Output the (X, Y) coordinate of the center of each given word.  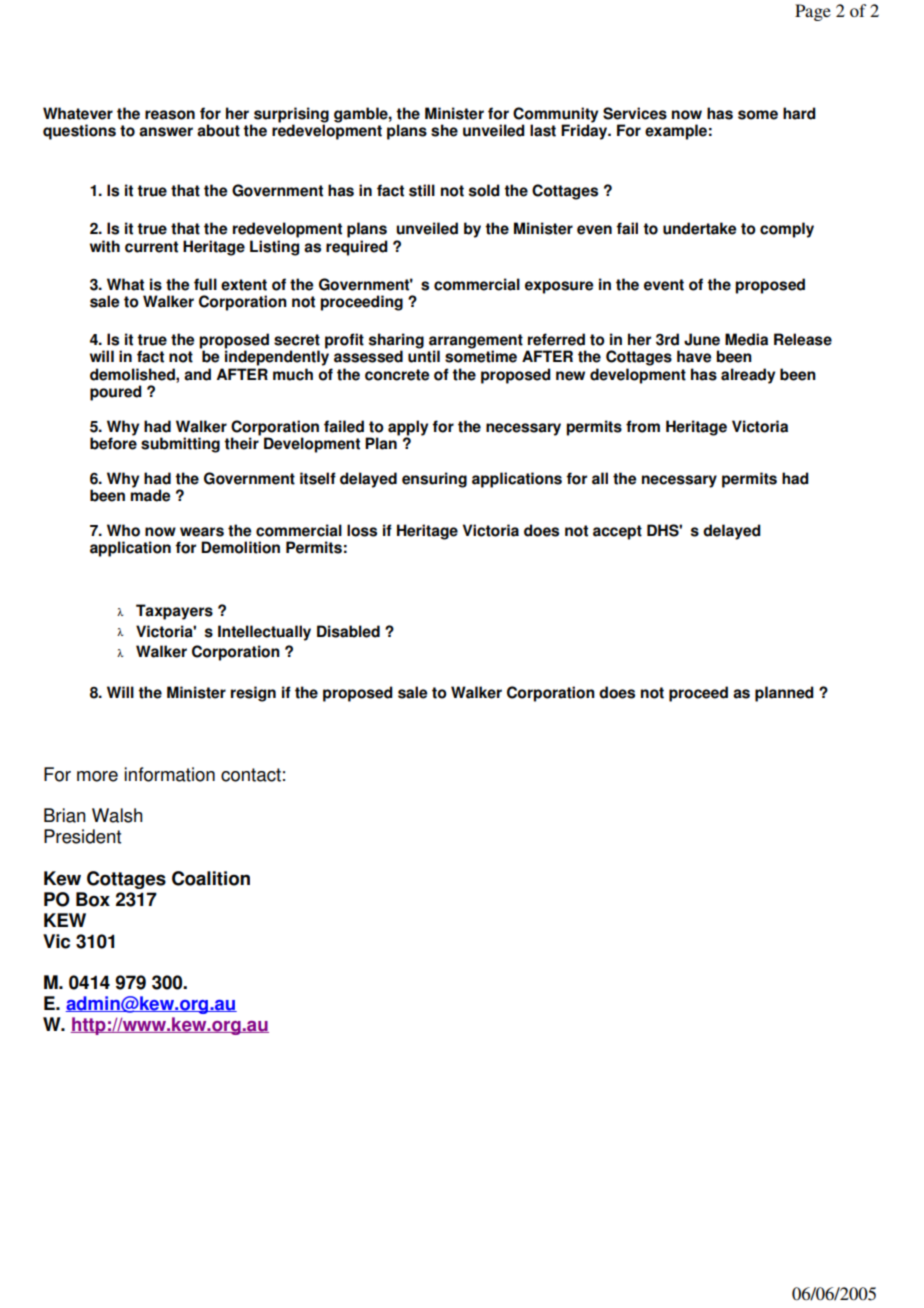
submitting (180, 445)
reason (170, 115)
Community (555, 116)
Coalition (211, 878)
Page (813, 12)
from (643, 426)
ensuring (434, 480)
